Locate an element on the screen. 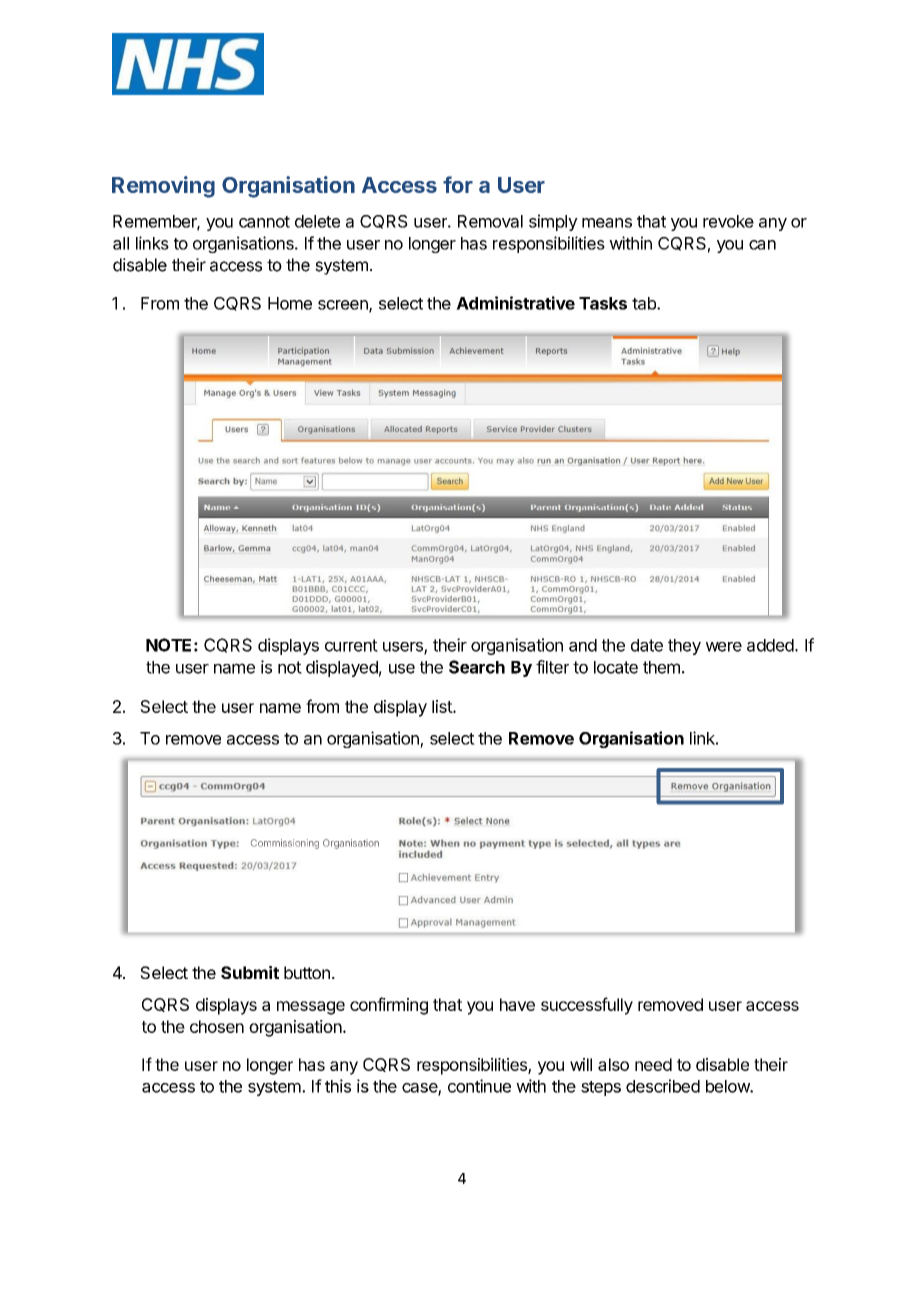 The width and height of the screenshot is (924, 1308). for is located at coordinates (458, 184).
